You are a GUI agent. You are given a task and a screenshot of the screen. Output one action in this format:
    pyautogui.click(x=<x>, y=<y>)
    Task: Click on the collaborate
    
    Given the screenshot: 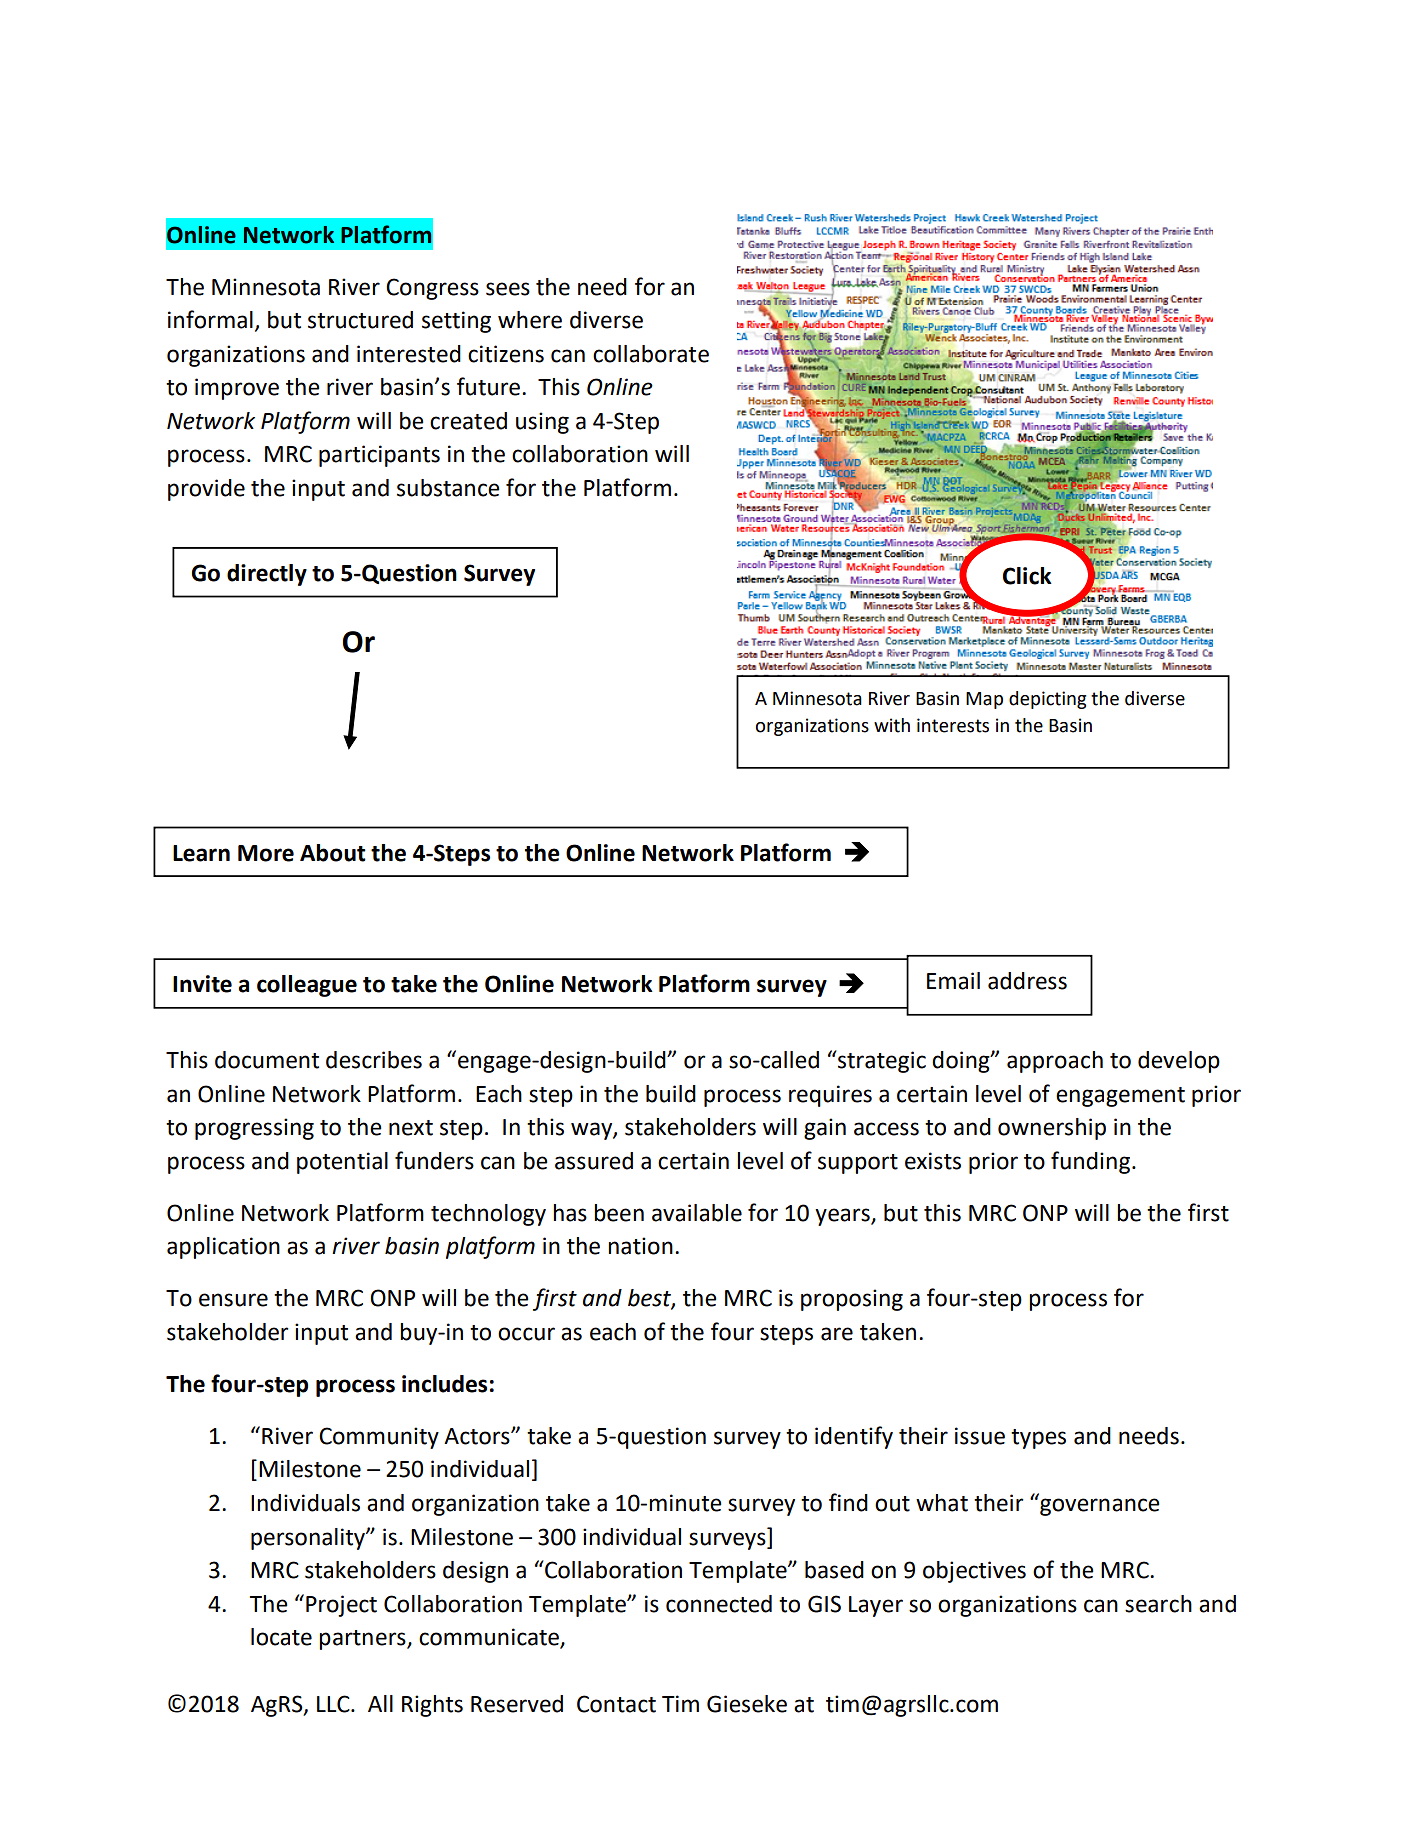 What is the action you would take?
    pyautogui.click(x=651, y=354)
